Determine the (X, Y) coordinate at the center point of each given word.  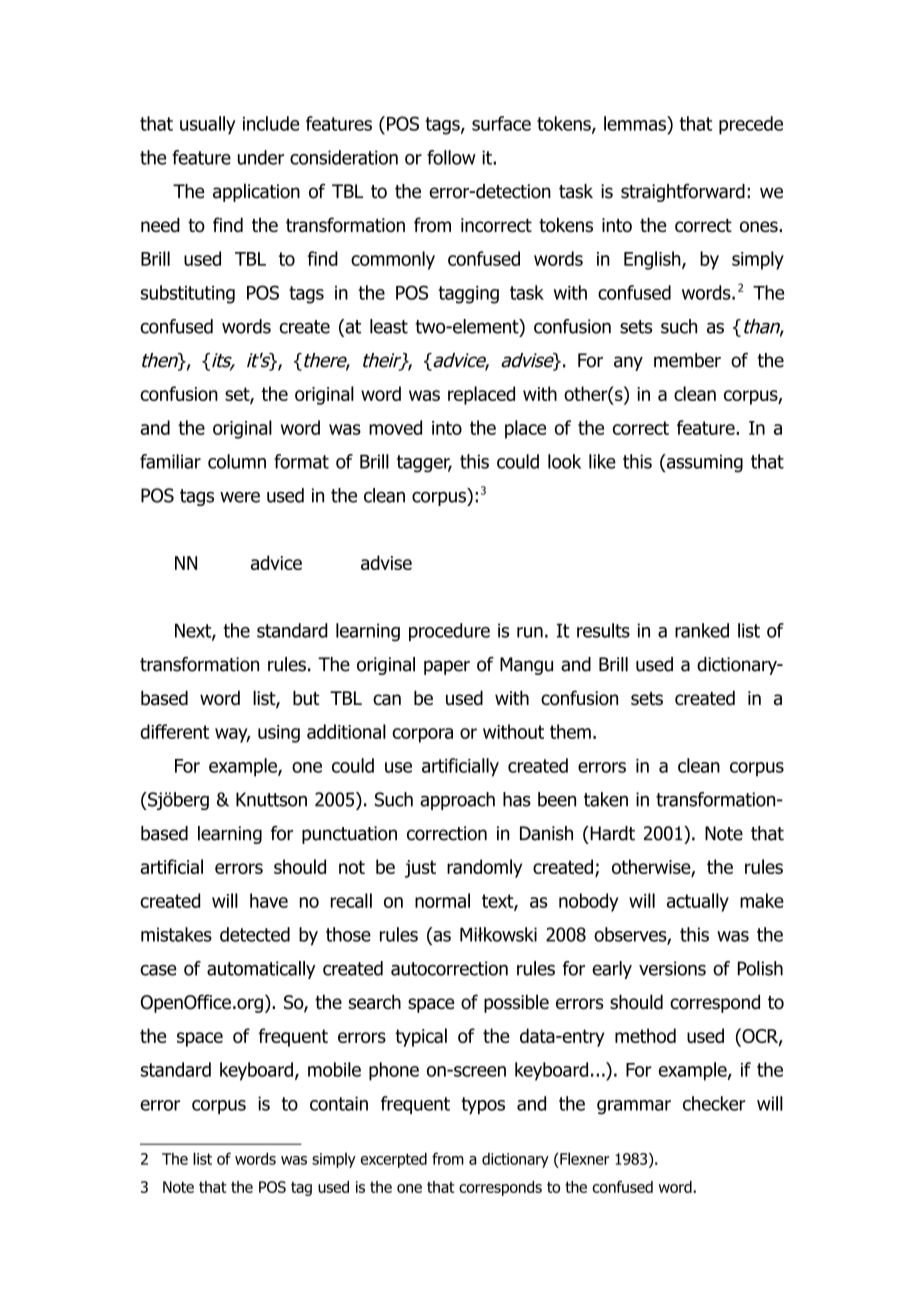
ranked (702, 630)
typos (483, 1105)
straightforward (683, 193)
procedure (449, 632)
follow (451, 157)
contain (339, 1103)
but (306, 698)
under (261, 157)
